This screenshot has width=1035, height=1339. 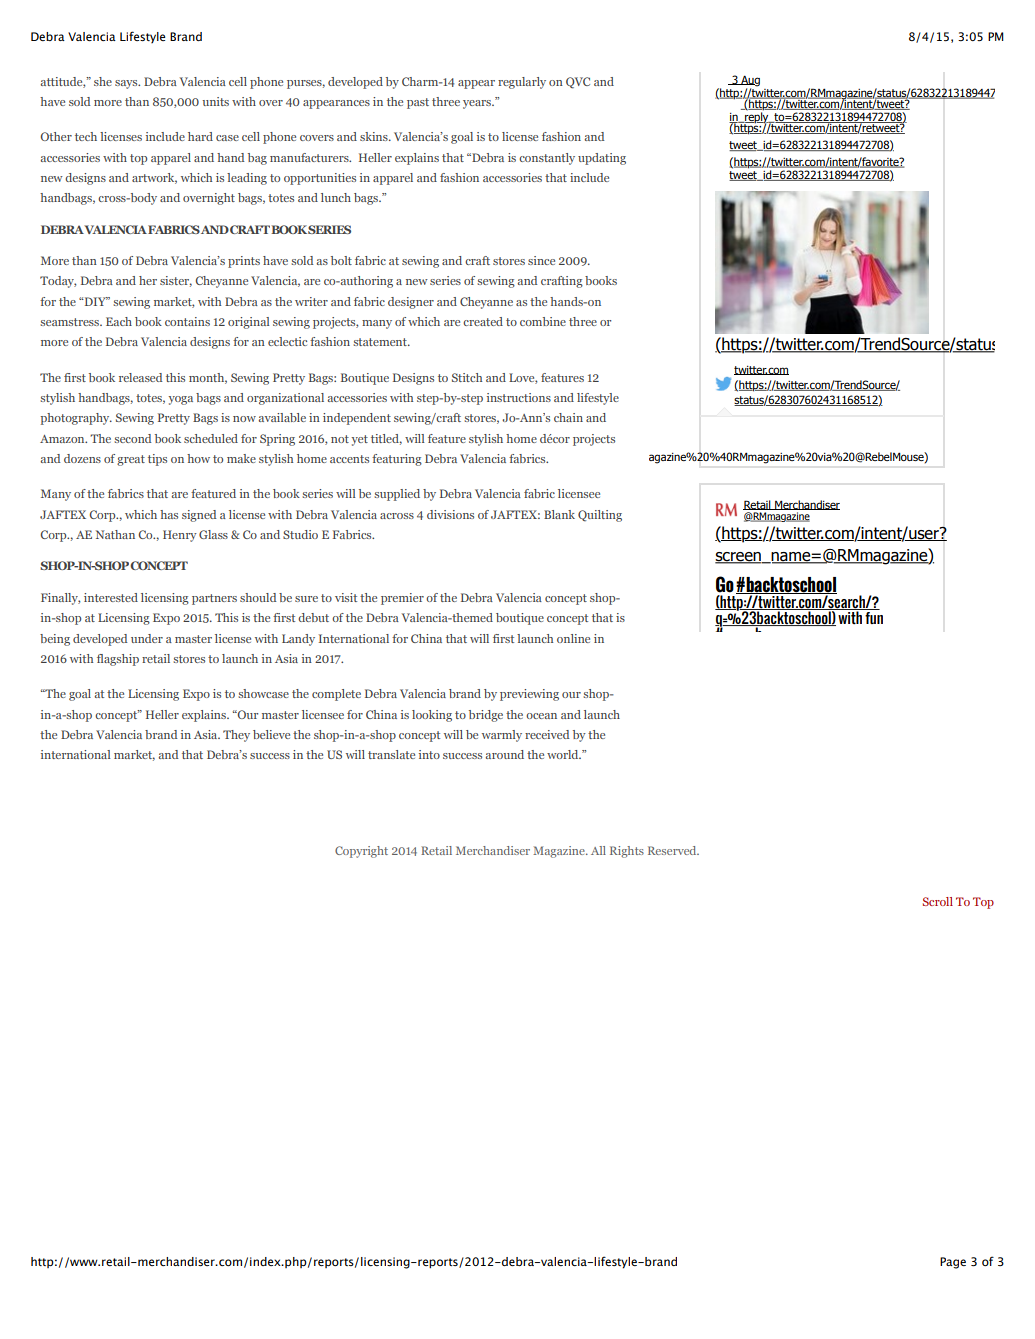 What do you see at coordinates (478, 104) in the screenshot?
I see `years` at bounding box center [478, 104].
